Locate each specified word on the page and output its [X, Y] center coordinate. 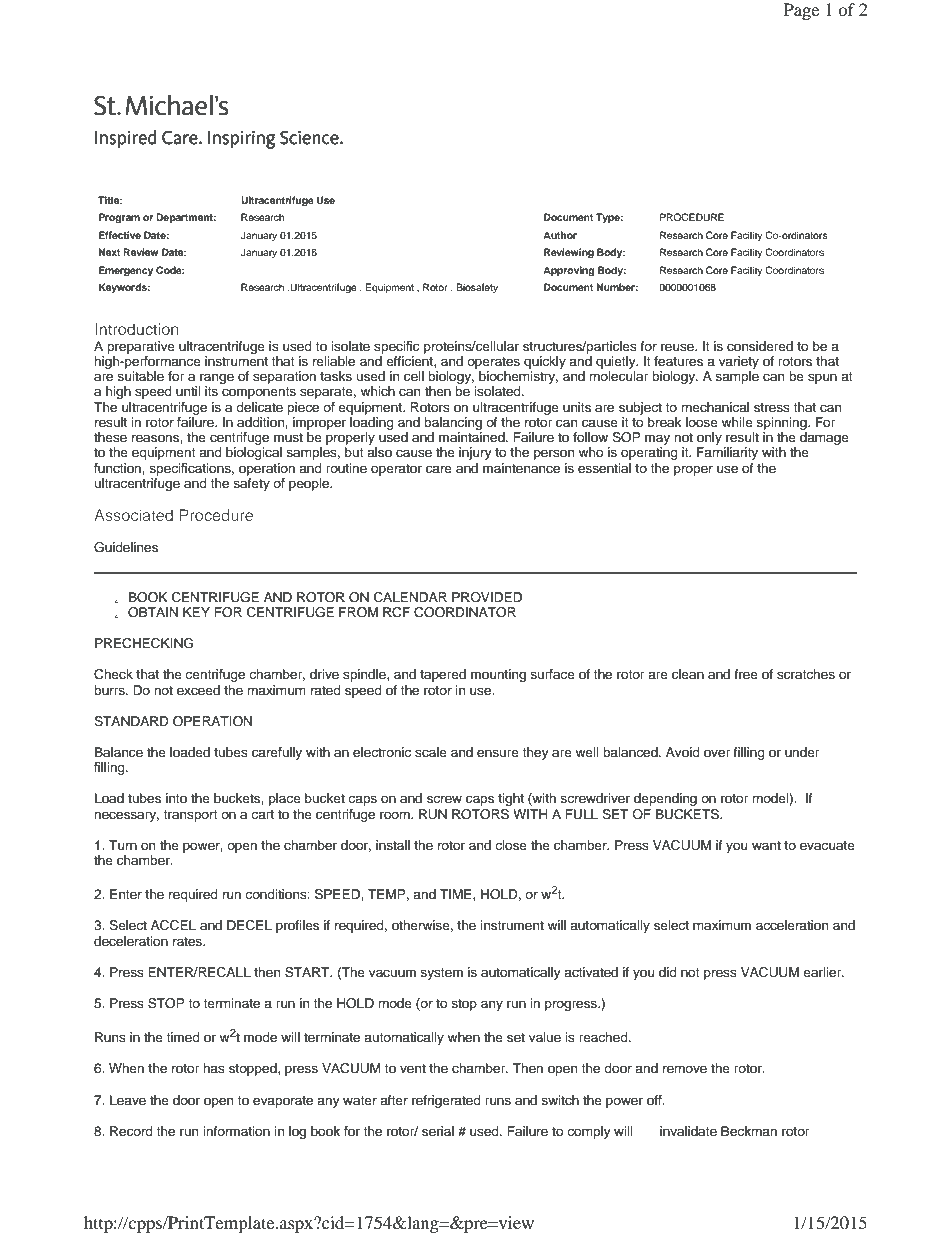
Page [801, 11]
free [746, 674]
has [214, 1068]
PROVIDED [487, 597]
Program [119, 218]
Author [560, 235]
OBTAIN [153, 612]
